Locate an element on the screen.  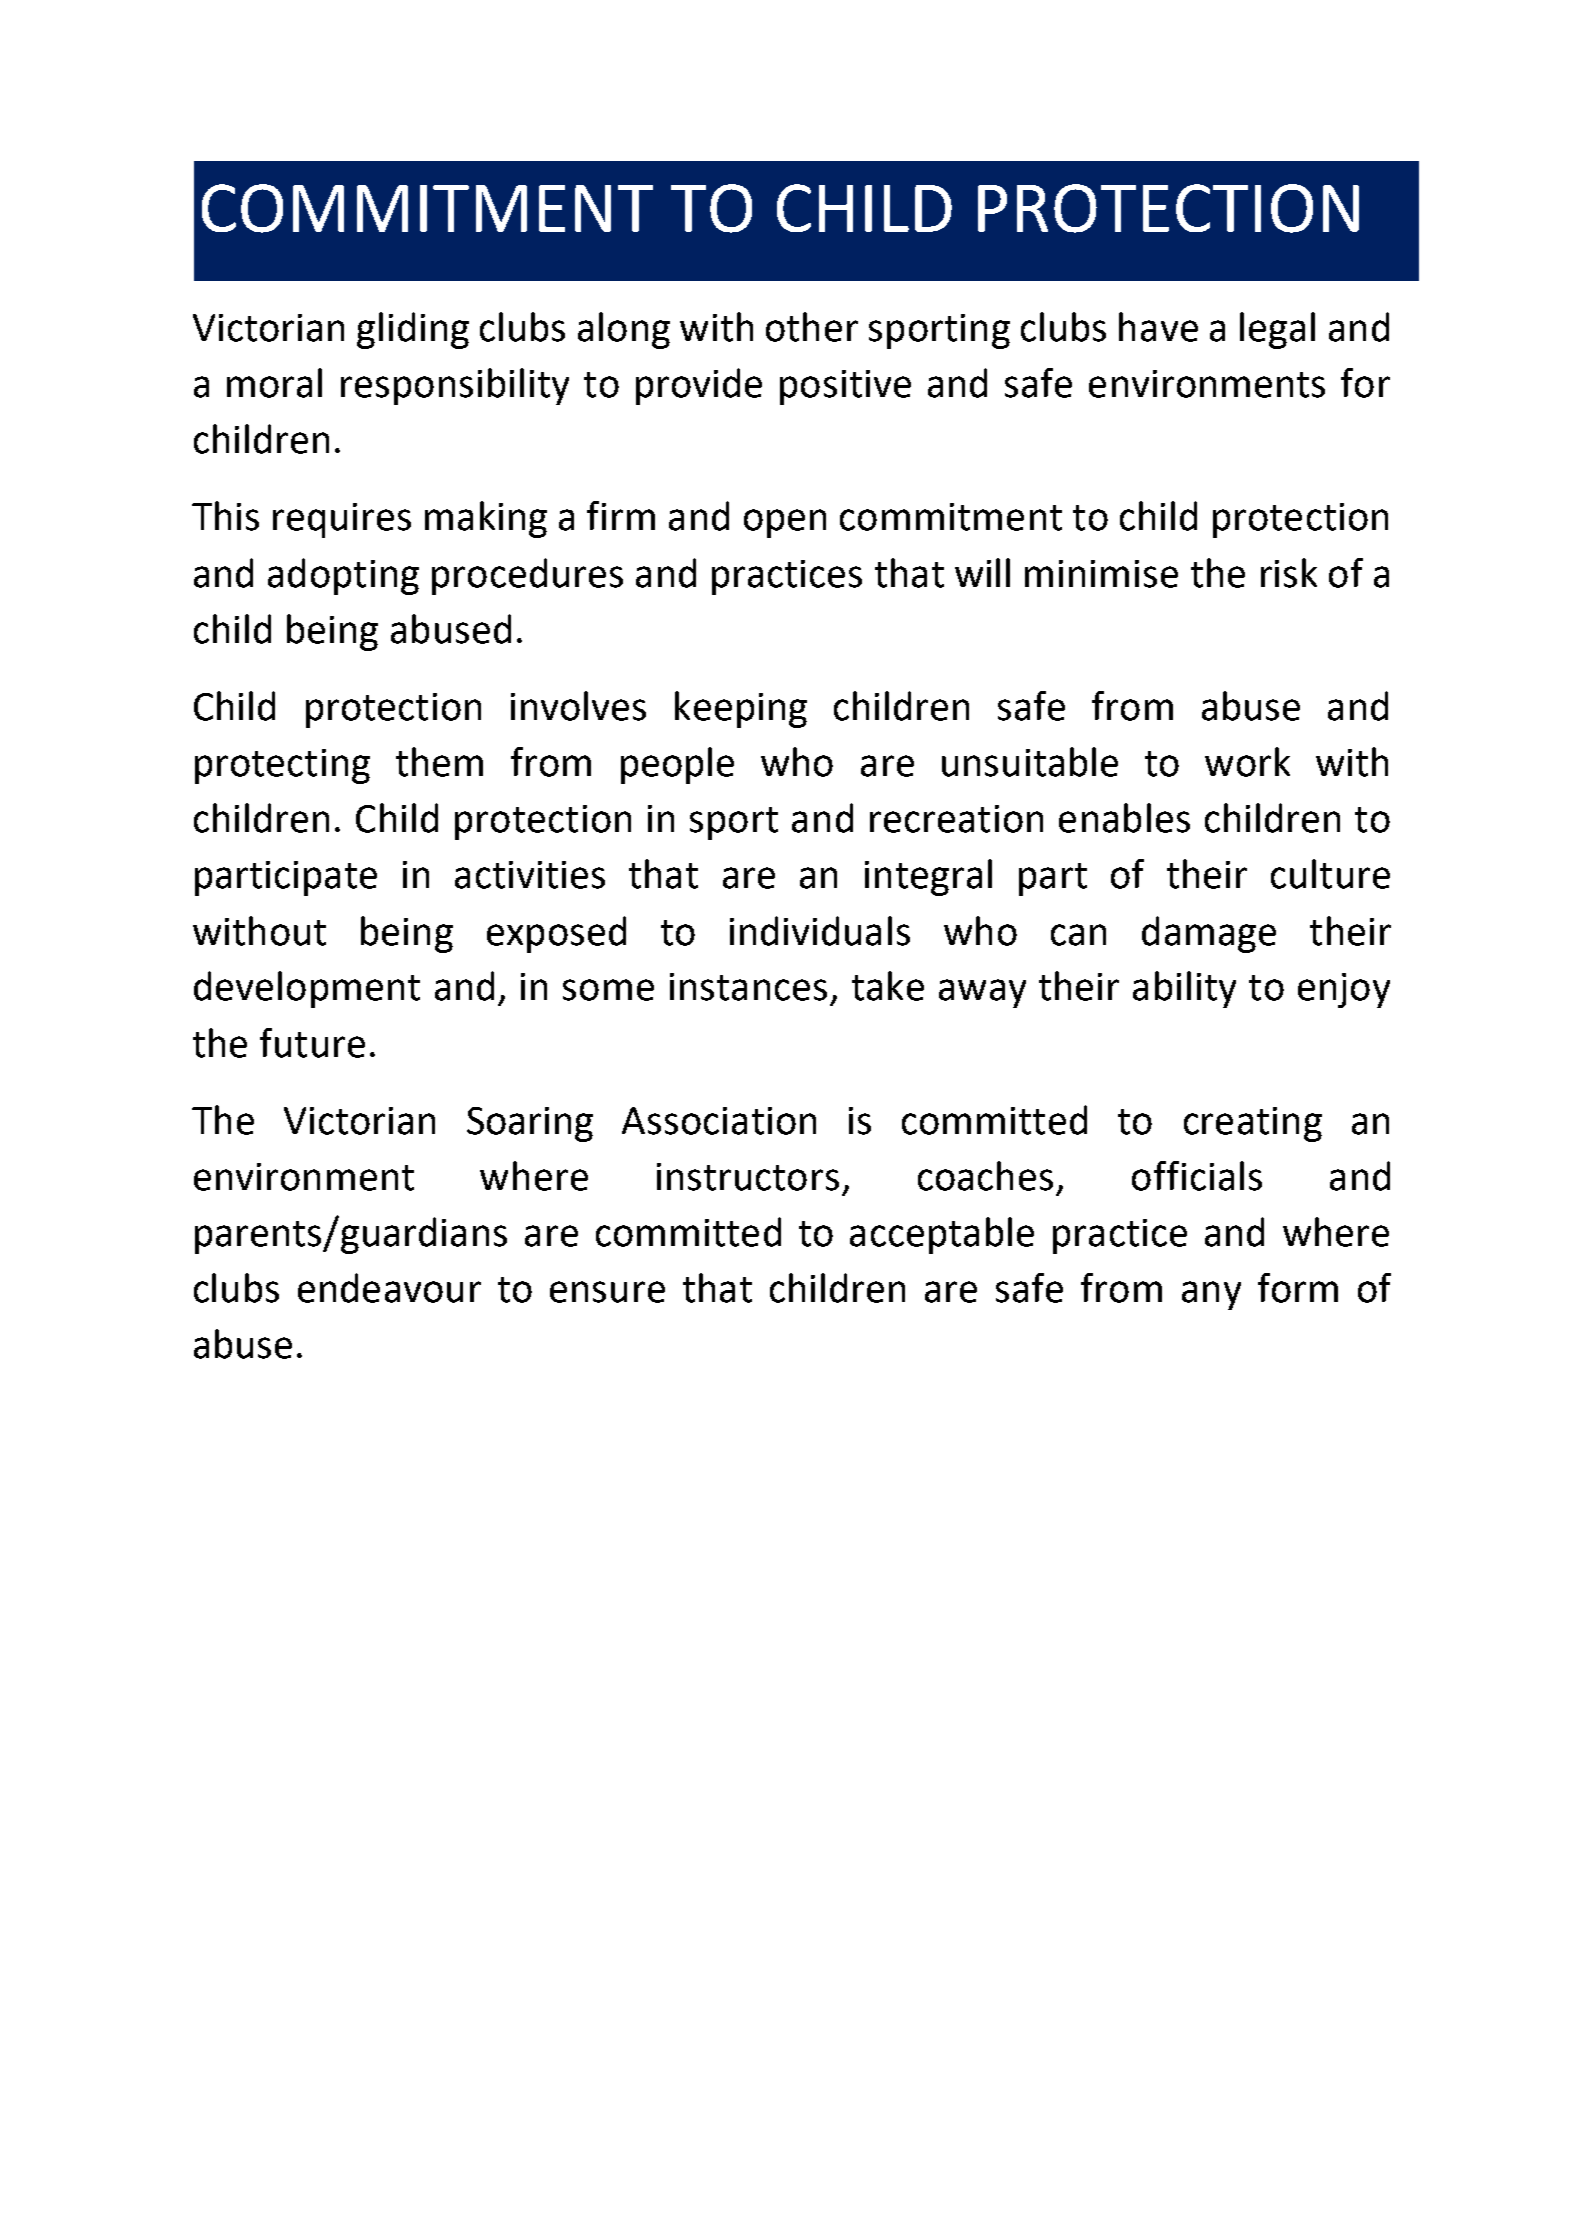
future is located at coordinates (312, 1043).
